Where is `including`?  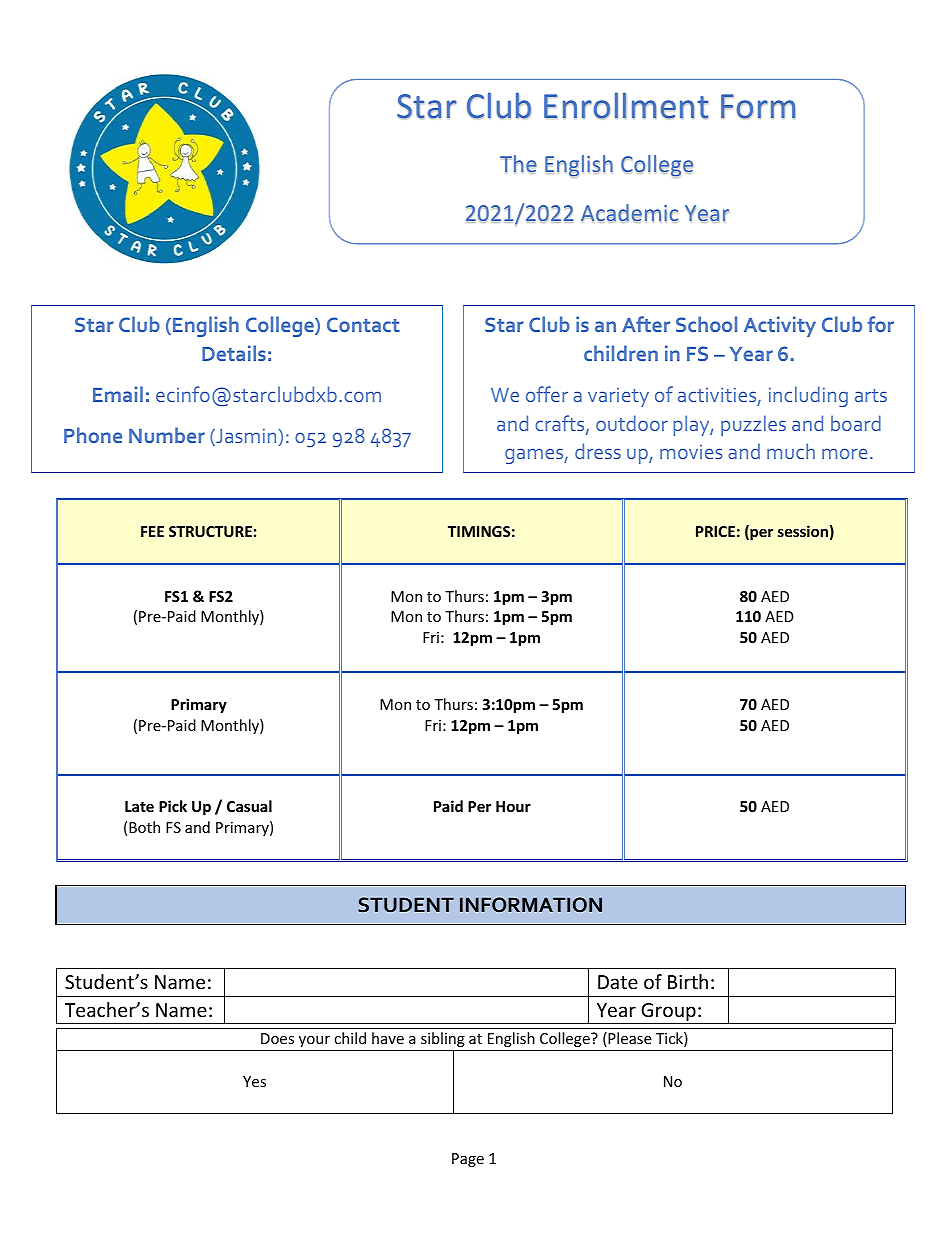
including is located at coordinates (808, 396).
